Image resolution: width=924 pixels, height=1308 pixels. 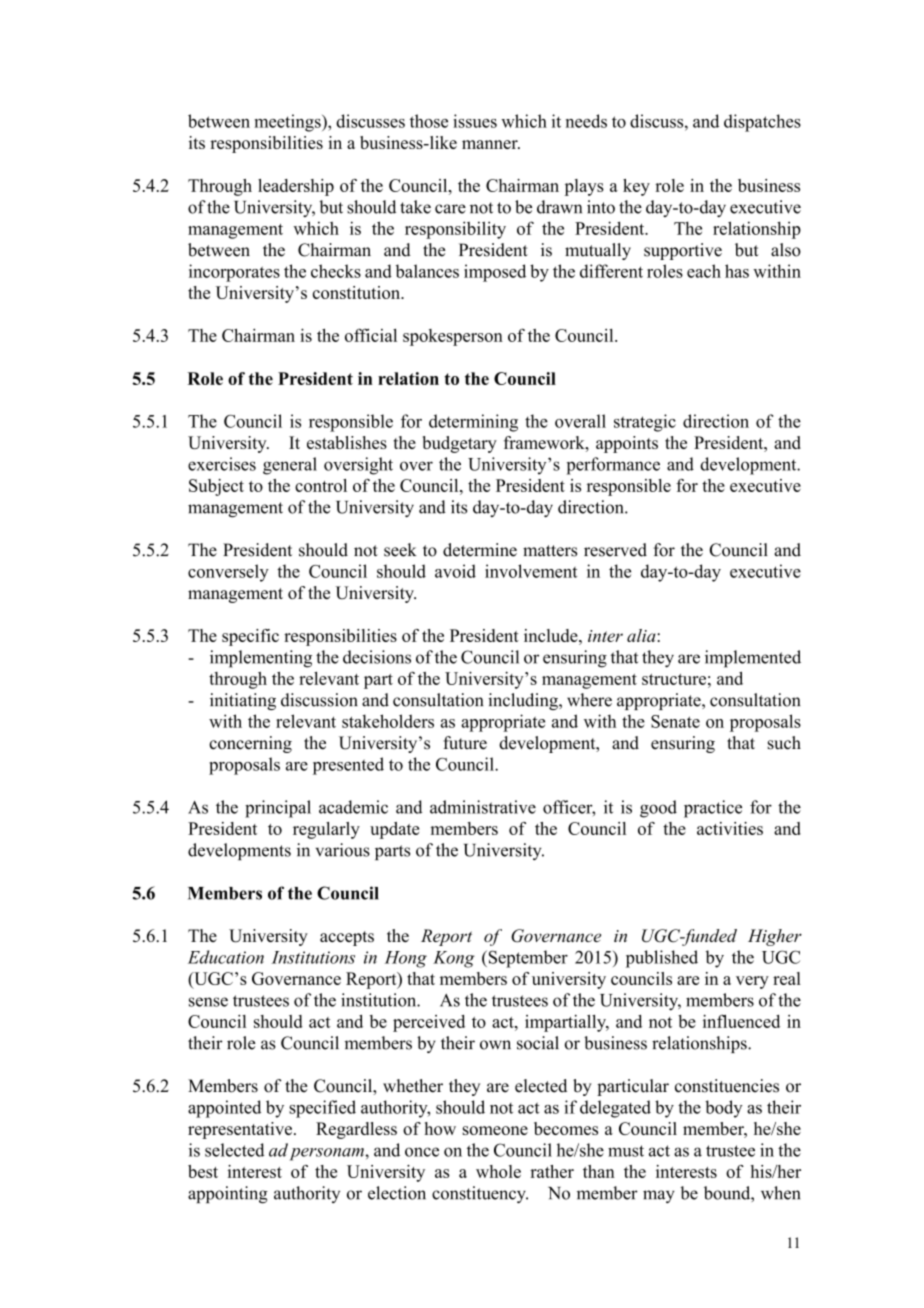 I want to click on implemented, so click(x=753, y=659).
